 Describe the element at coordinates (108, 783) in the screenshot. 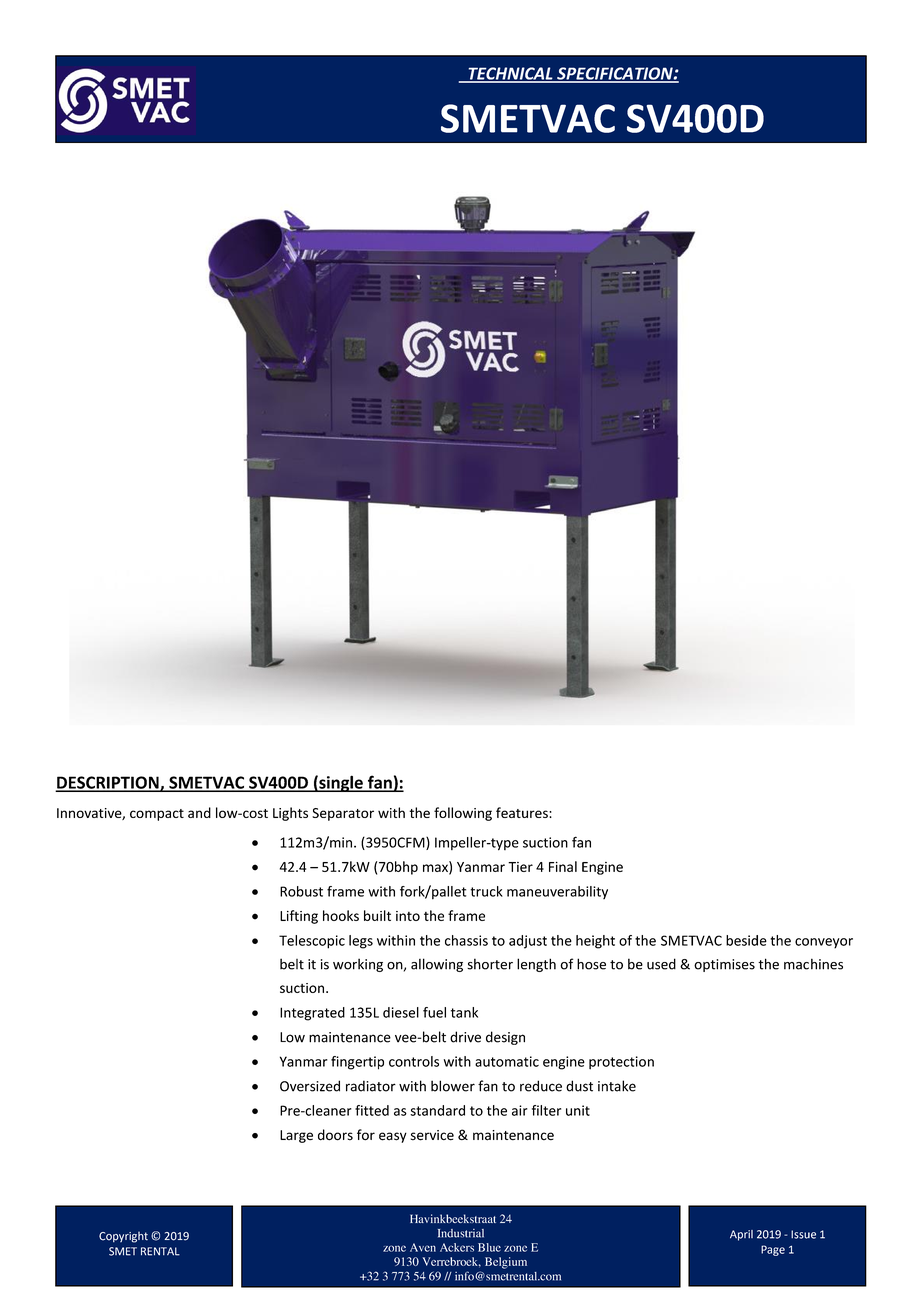

I see `DESCRIPTION` at that location.
